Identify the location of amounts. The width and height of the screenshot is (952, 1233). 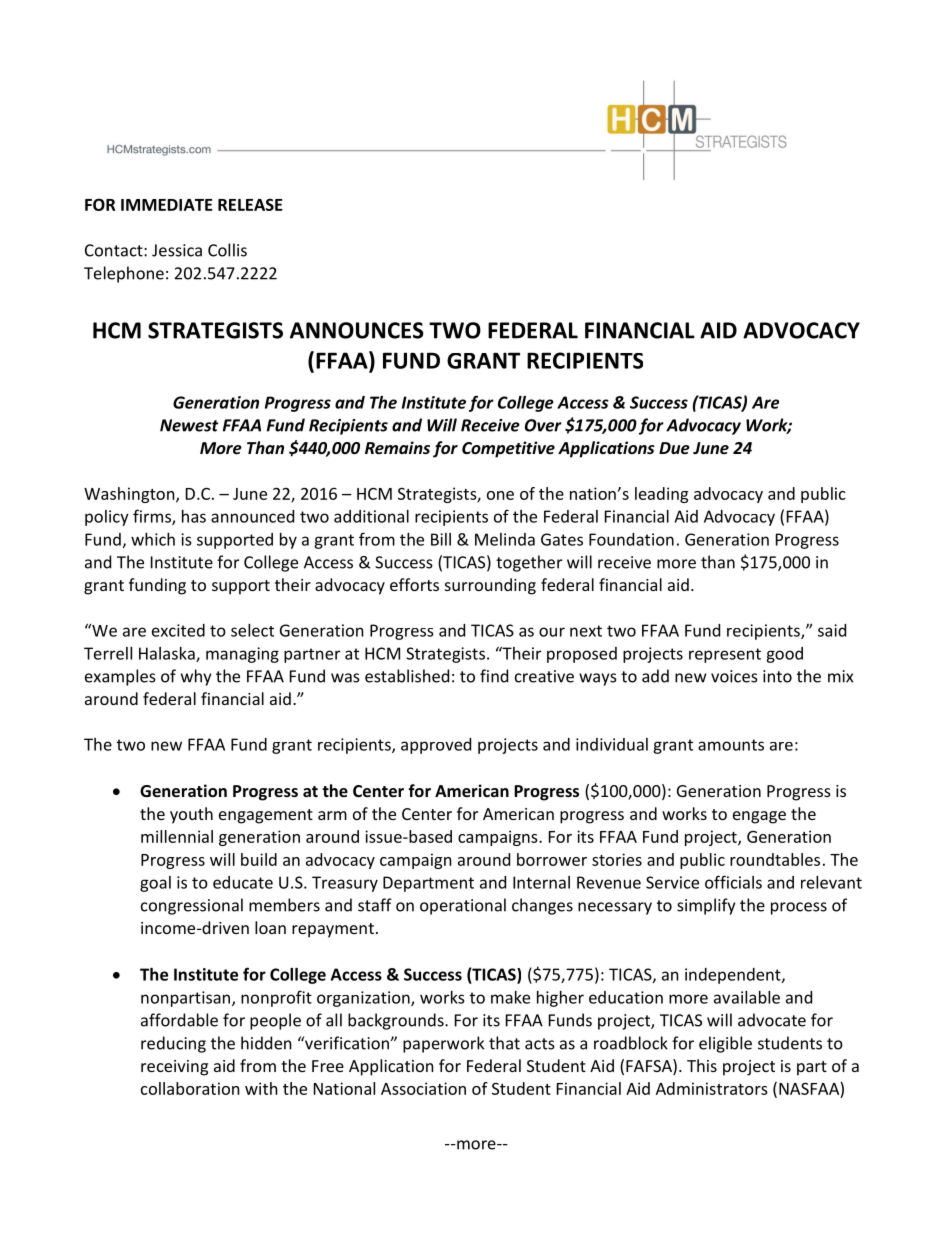
(731, 745).
